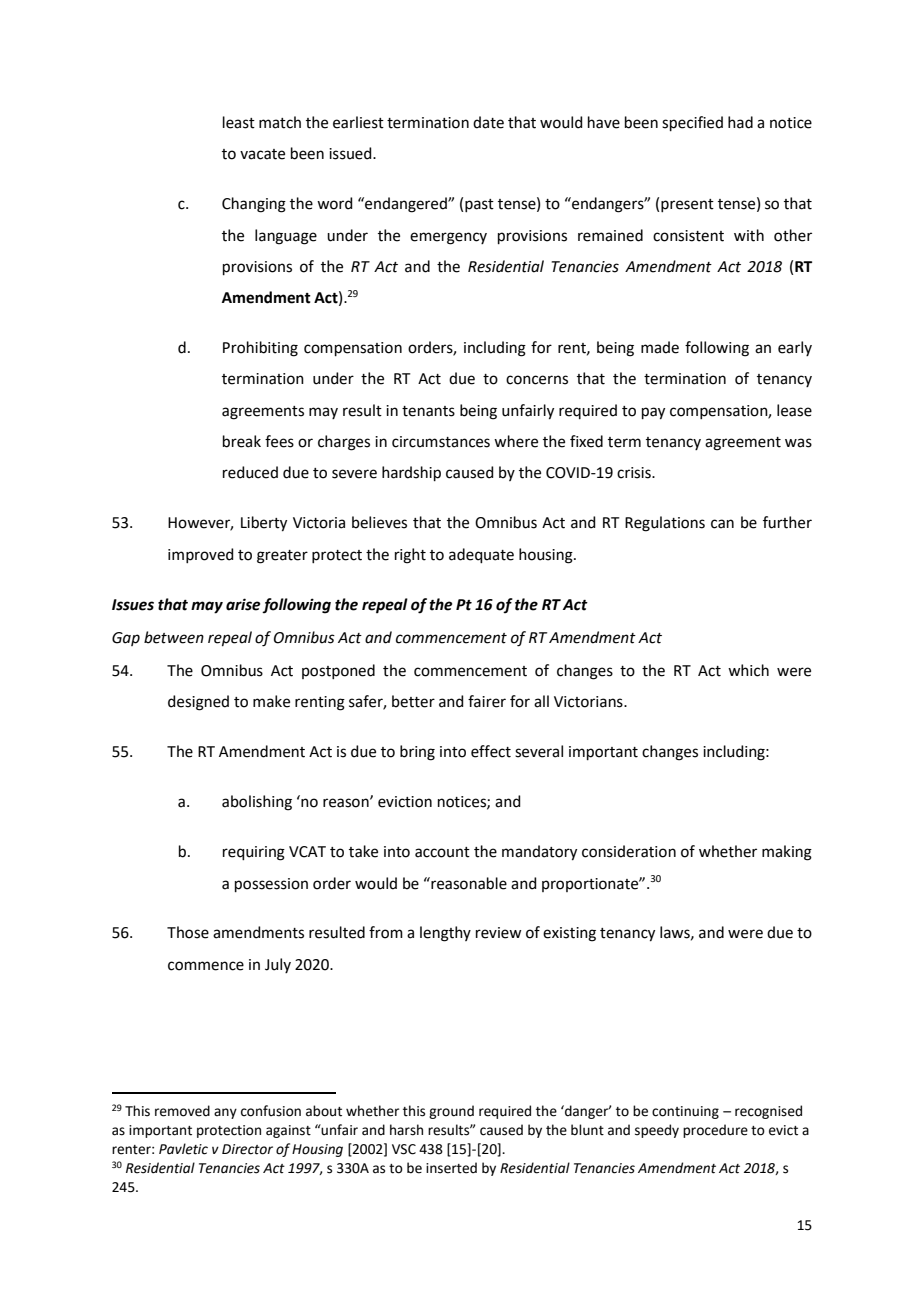 The width and height of the screenshot is (924, 1308). What do you see at coordinates (451, 1112) in the screenshot?
I see `ground` at bounding box center [451, 1112].
